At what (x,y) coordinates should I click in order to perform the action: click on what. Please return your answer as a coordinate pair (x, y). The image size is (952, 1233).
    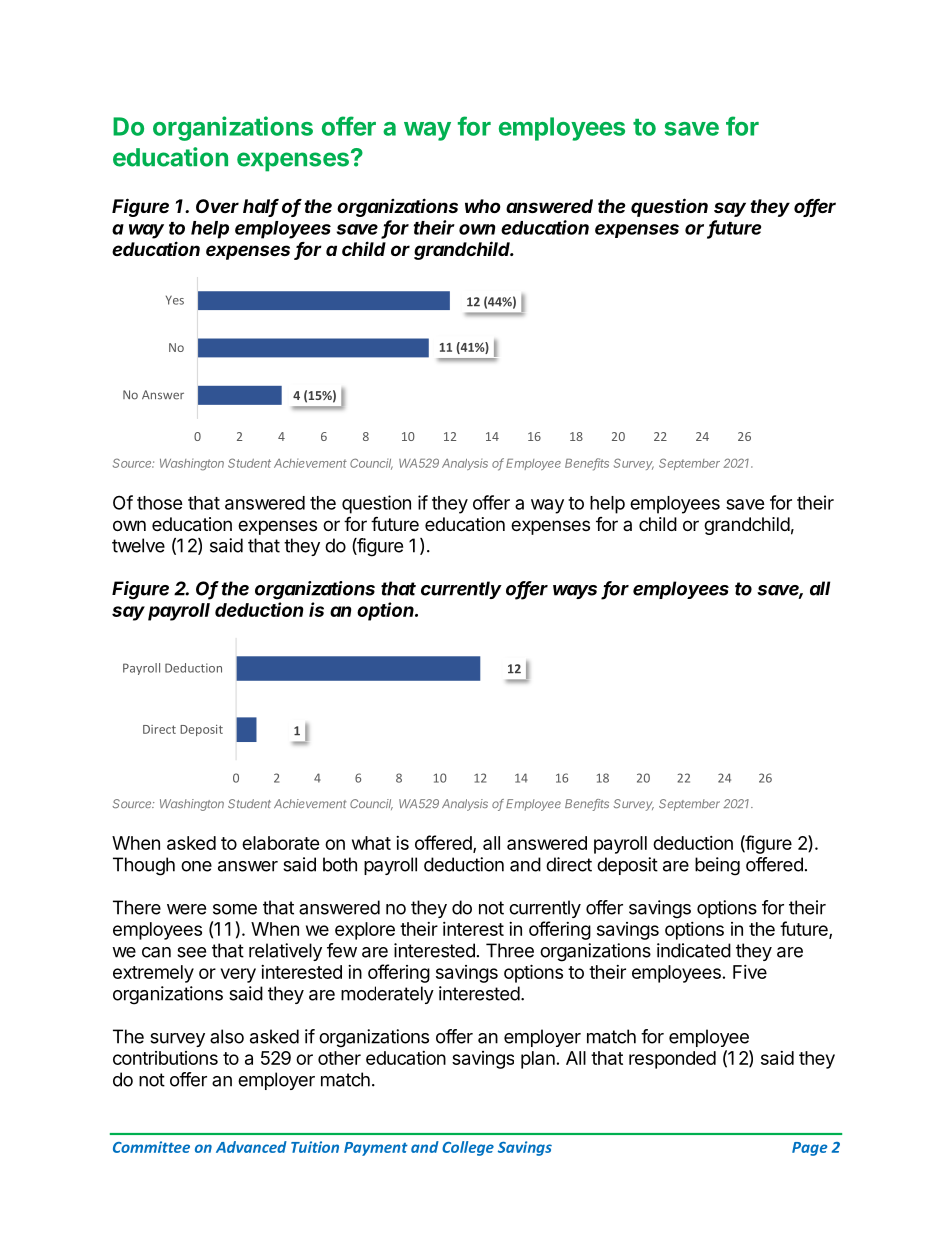
    Looking at the image, I should click on (371, 843).
